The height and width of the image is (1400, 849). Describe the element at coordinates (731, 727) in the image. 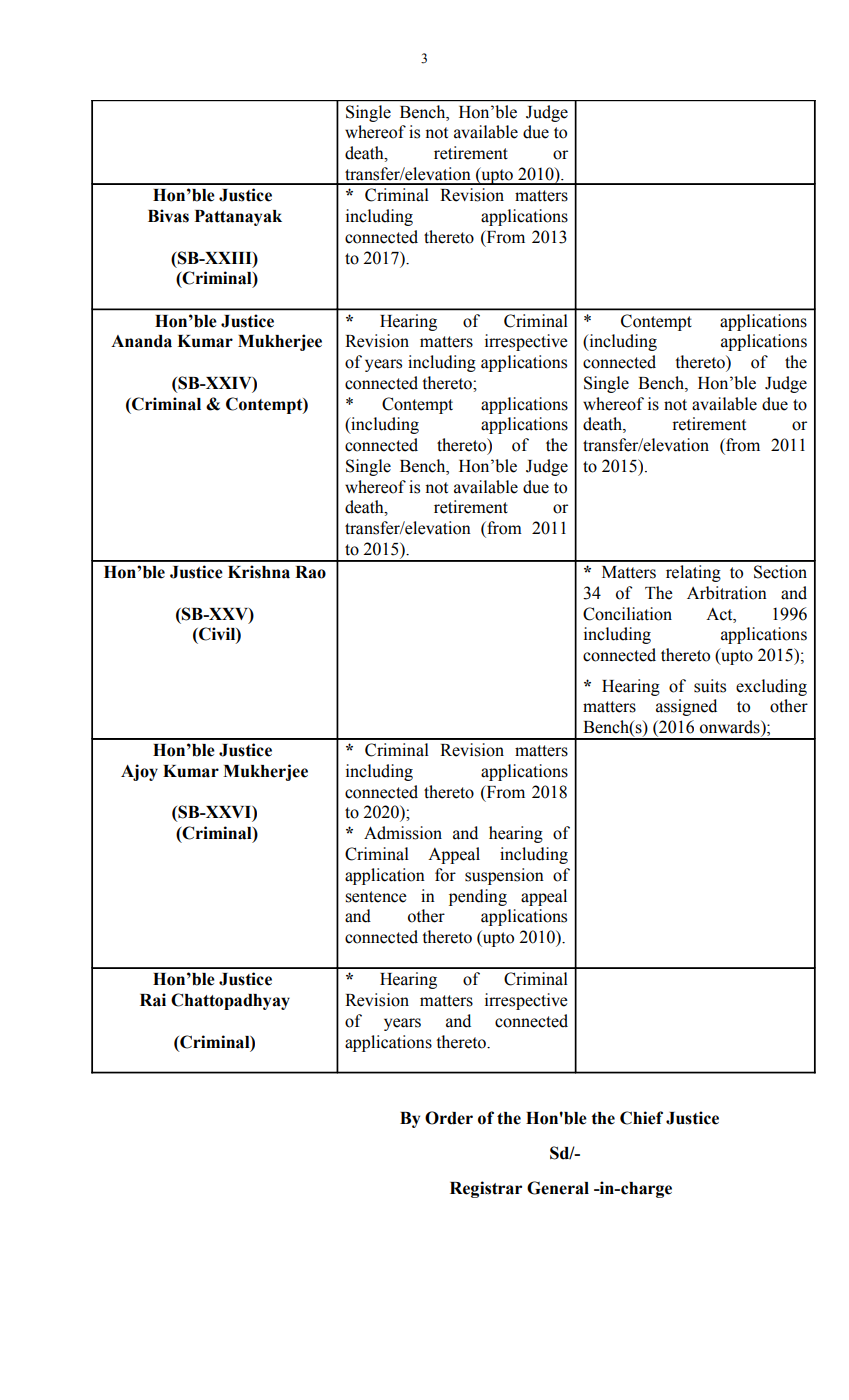

I see `onwards` at that location.
